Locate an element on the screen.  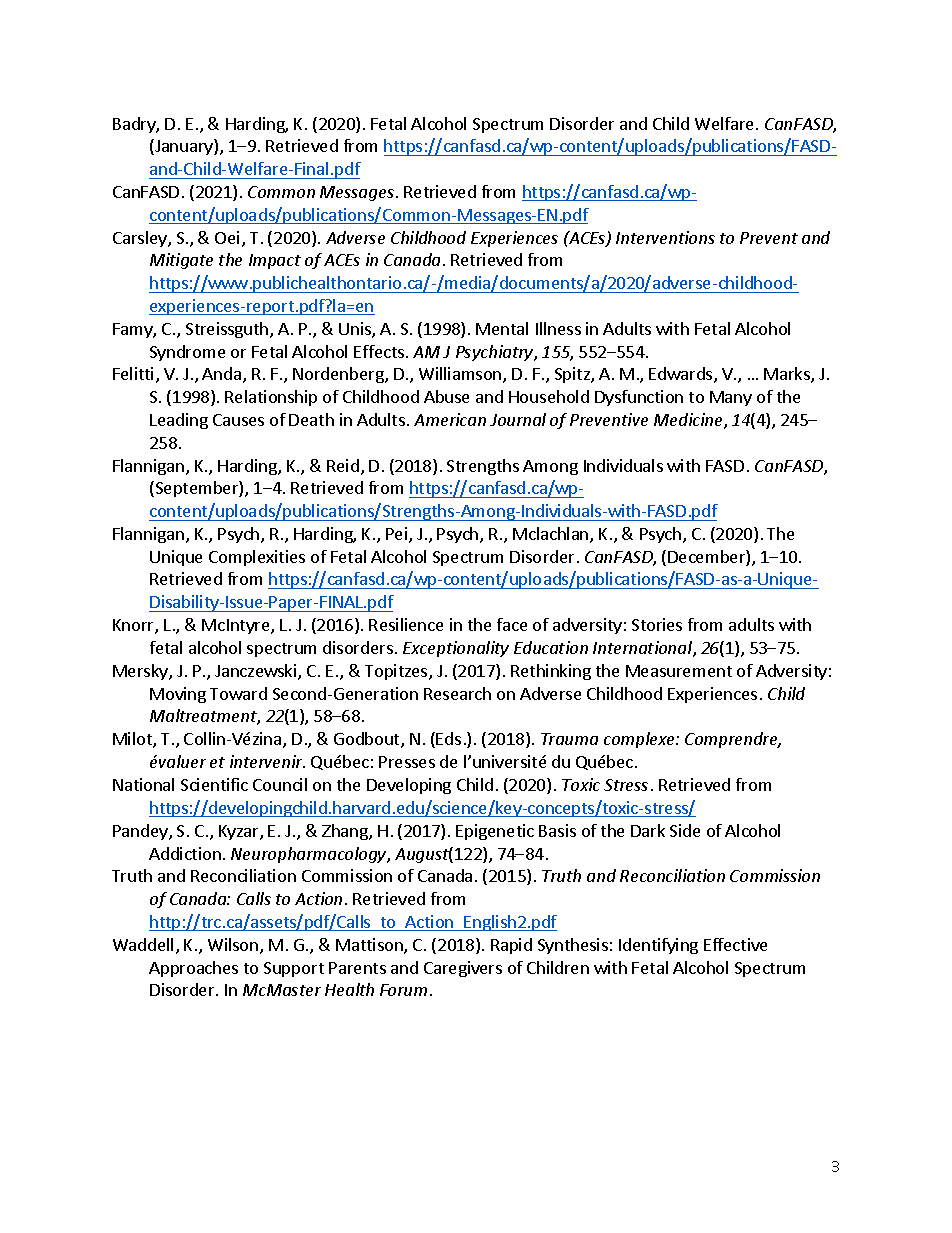
Interventions is located at coordinates (665, 237).
